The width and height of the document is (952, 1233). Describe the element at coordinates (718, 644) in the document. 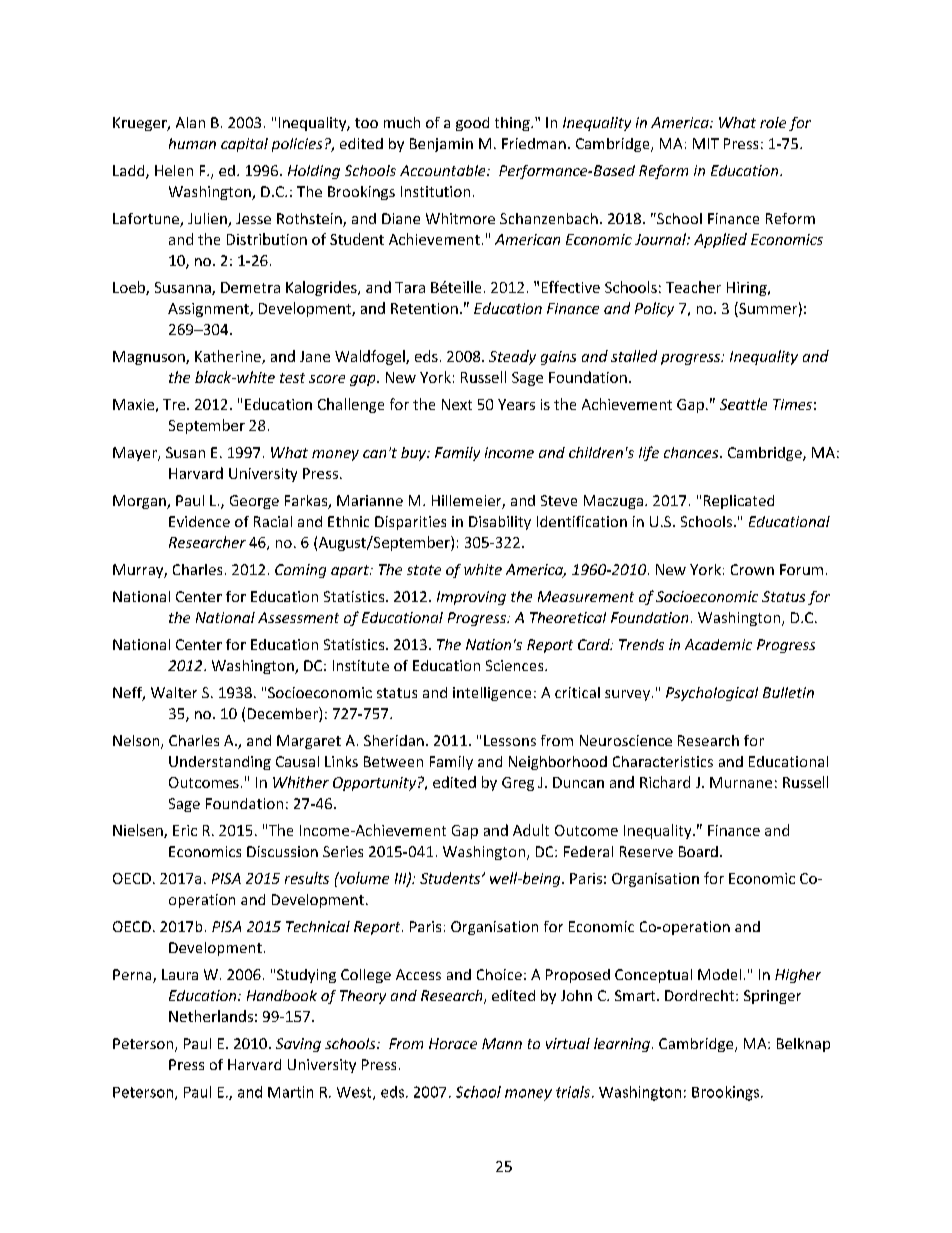

I see `Academic` at that location.
